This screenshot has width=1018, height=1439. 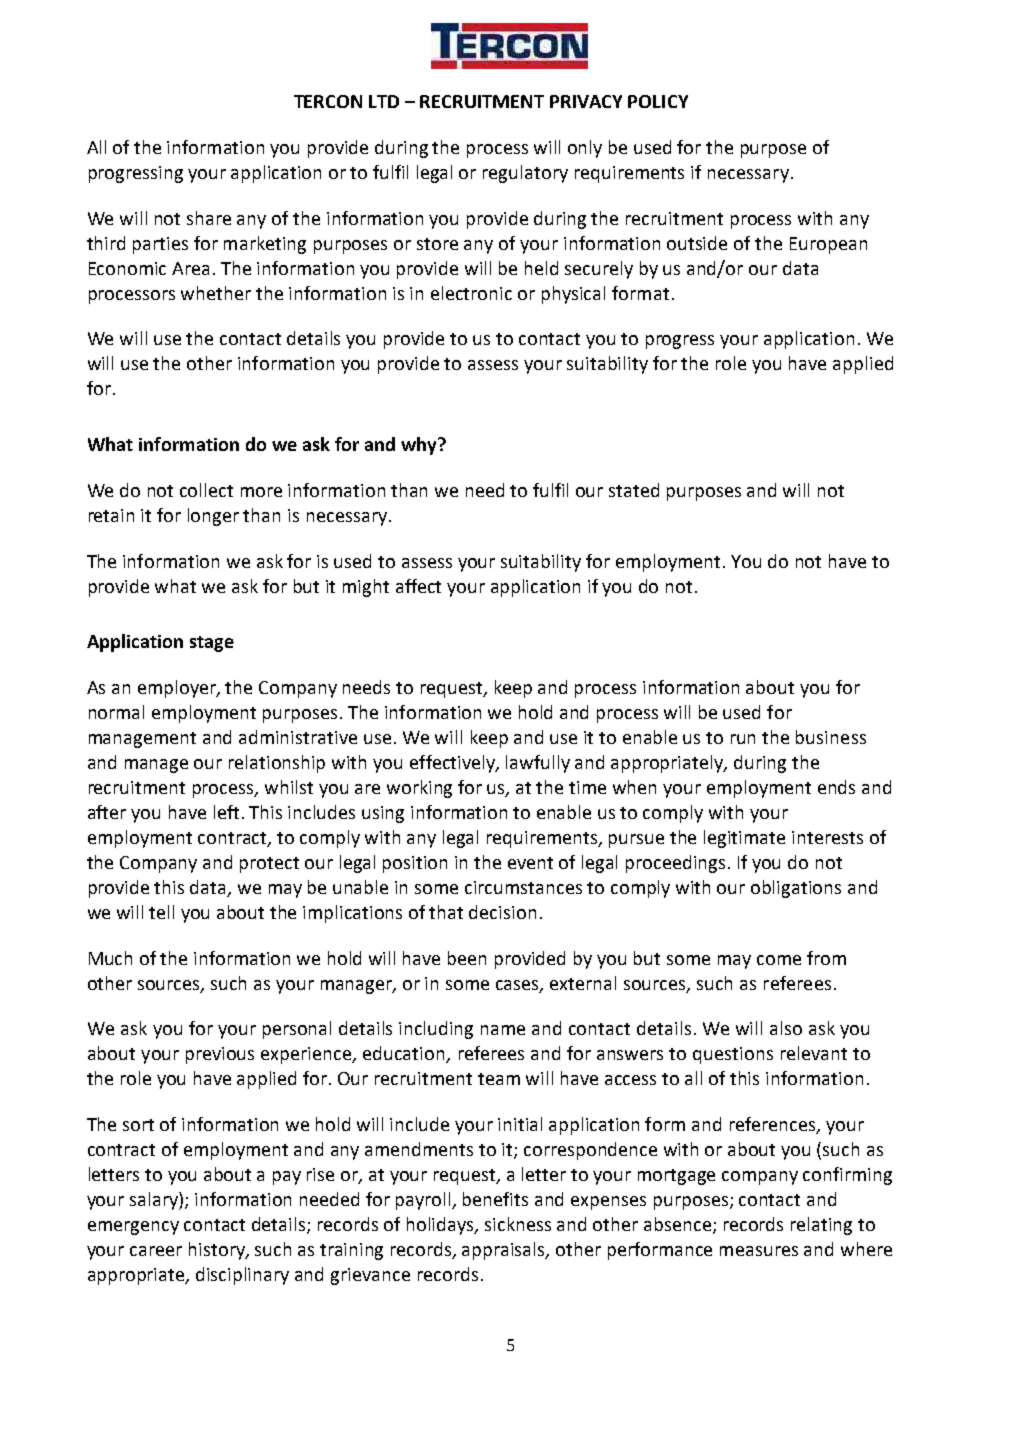 I want to click on regulatory, so click(x=525, y=174).
